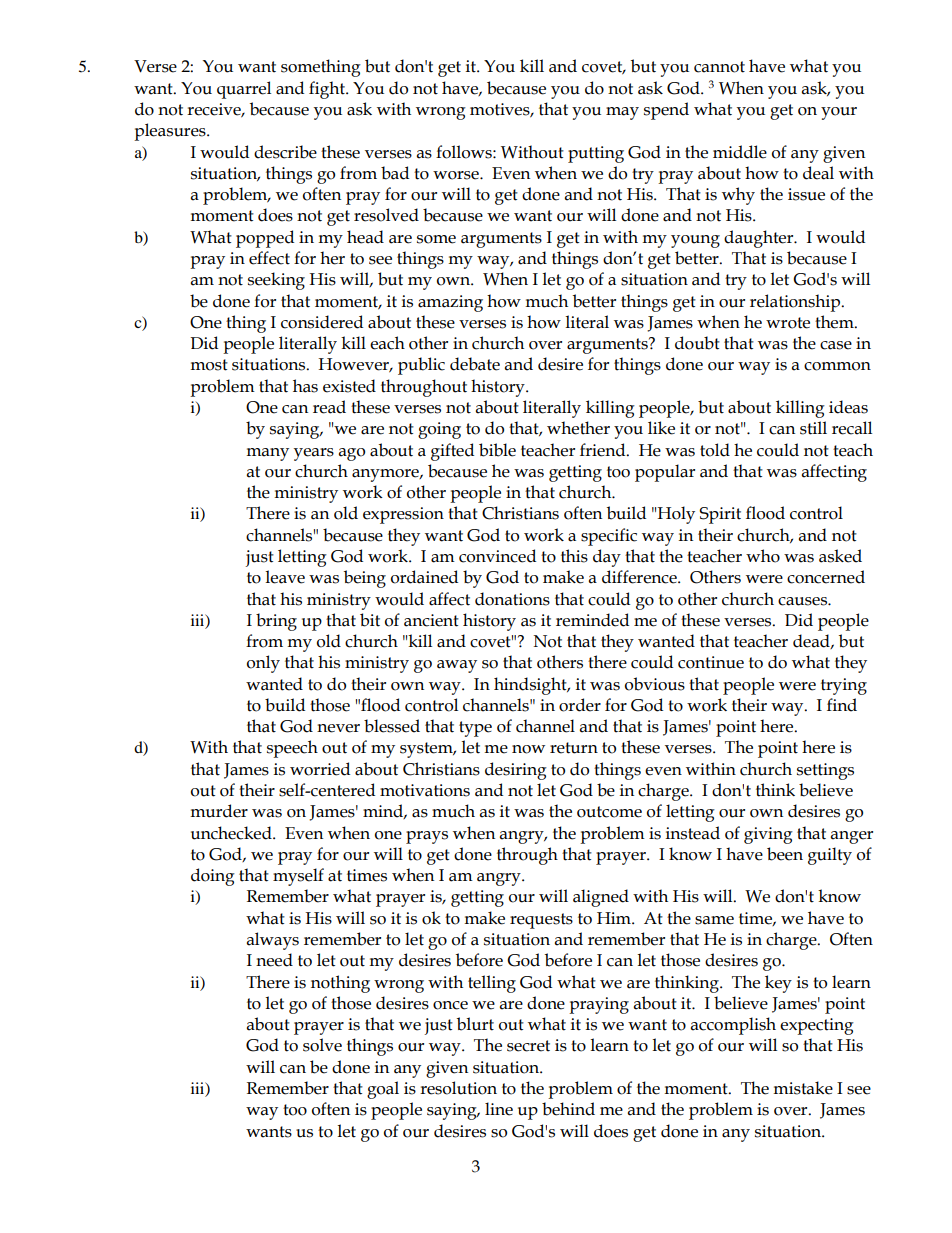  What do you see at coordinates (763, 556) in the screenshot?
I see `who` at bounding box center [763, 556].
